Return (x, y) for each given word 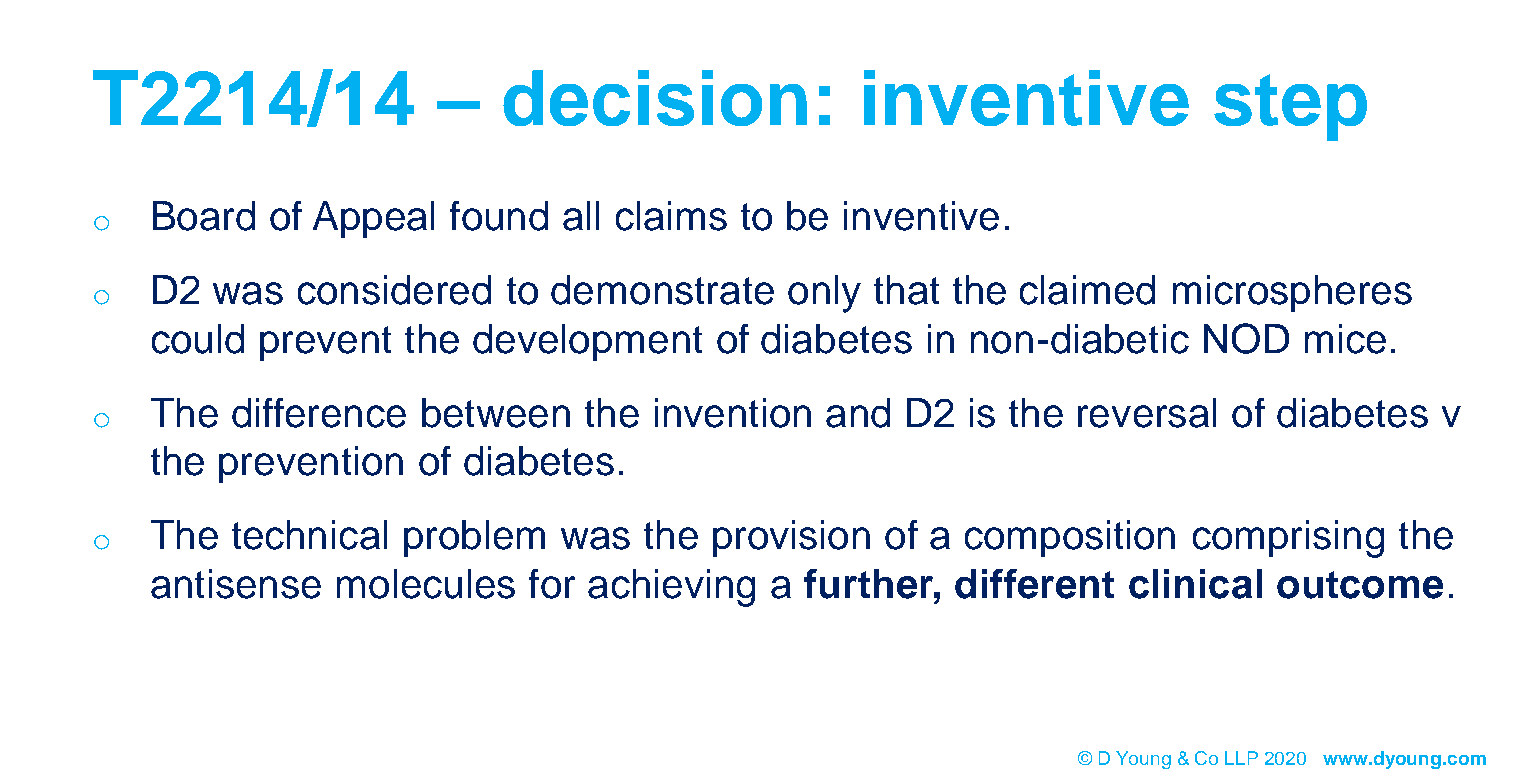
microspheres (1292, 293)
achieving (671, 588)
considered (394, 290)
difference (319, 413)
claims (671, 216)
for (552, 584)
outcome (1360, 585)
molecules (426, 584)
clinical (1195, 584)
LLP (1241, 758)
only (824, 294)
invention (733, 413)
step (1290, 107)
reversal (1147, 413)
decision (655, 98)
